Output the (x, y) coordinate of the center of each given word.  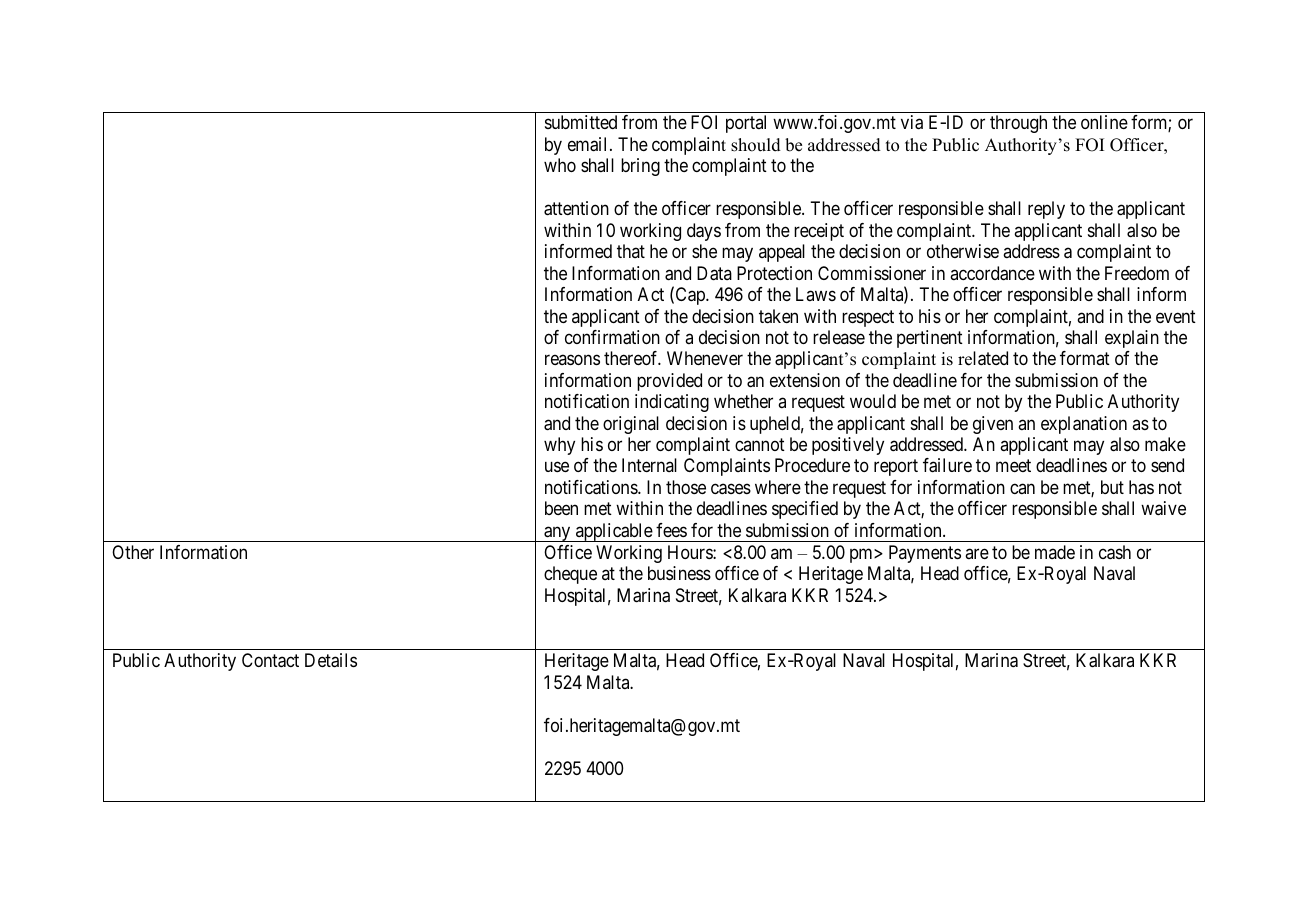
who (560, 165)
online (1104, 122)
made (1055, 552)
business (679, 573)
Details (331, 660)
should (756, 145)
